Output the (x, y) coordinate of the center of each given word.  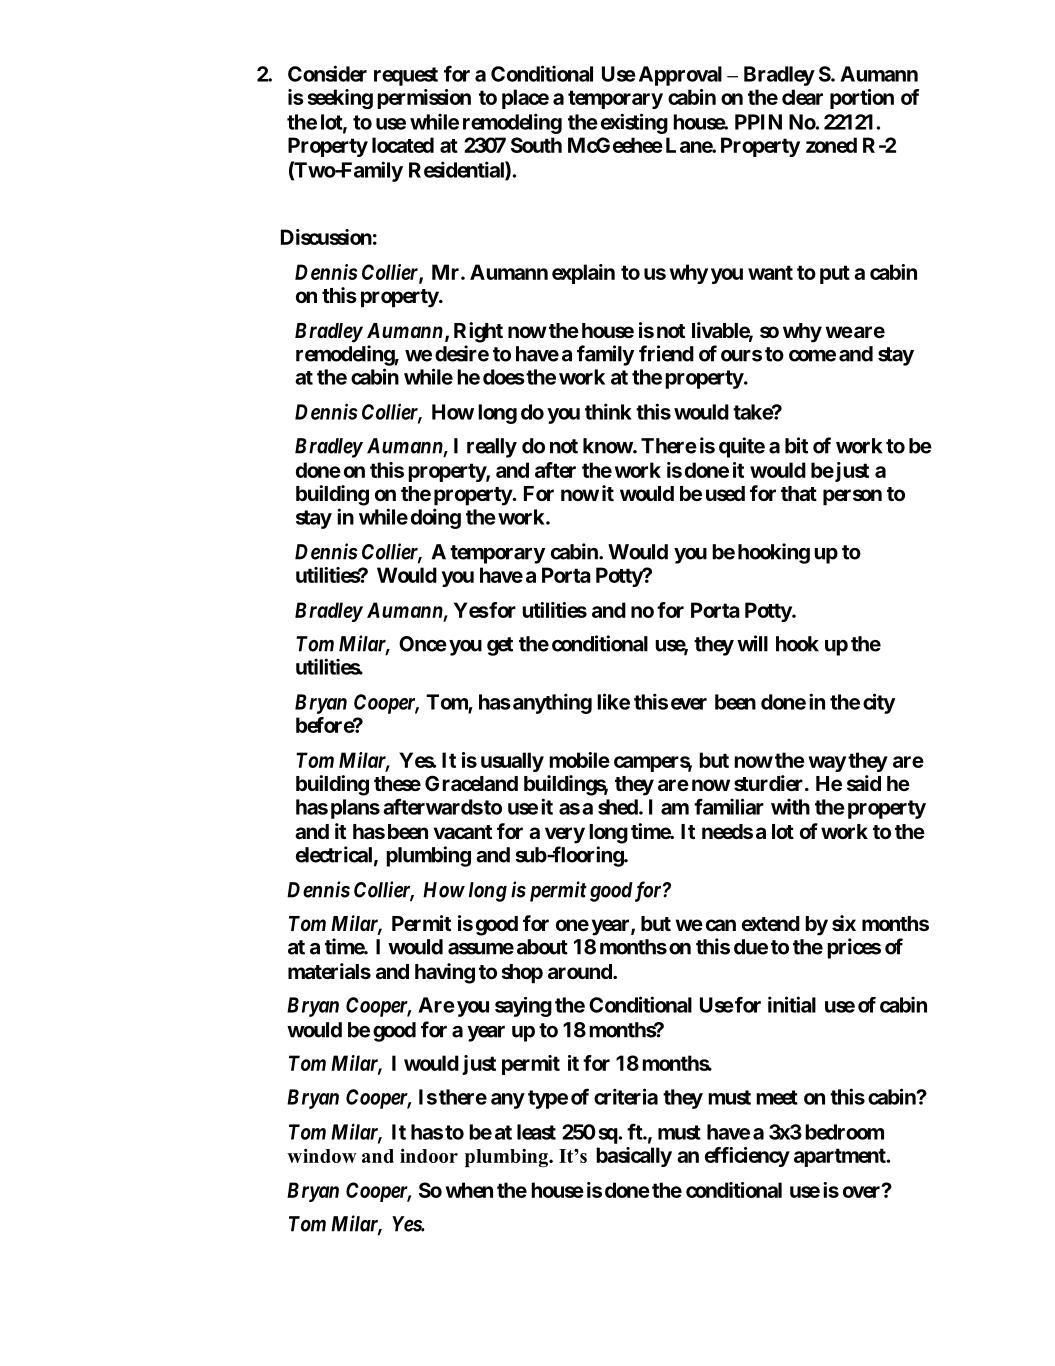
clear (802, 97)
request (406, 76)
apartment (841, 1157)
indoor (429, 1155)
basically (634, 1157)
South (536, 145)
